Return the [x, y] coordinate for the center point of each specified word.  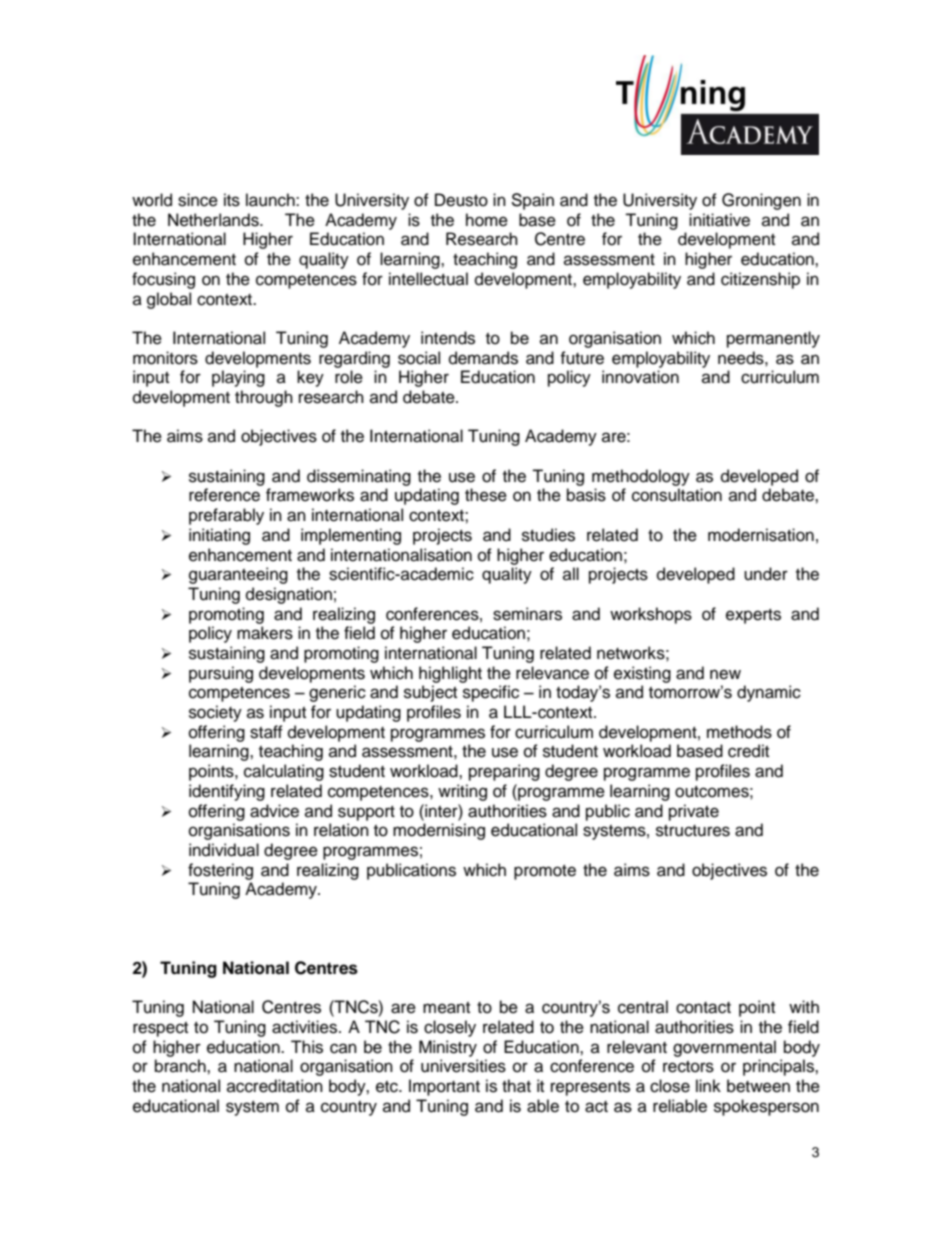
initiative [719, 220]
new [725, 674]
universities [463, 1066]
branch [181, 1066]
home [487, 220]
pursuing [221, 674]
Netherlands [214, 220]
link [708, 1085]
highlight [450, 674]
